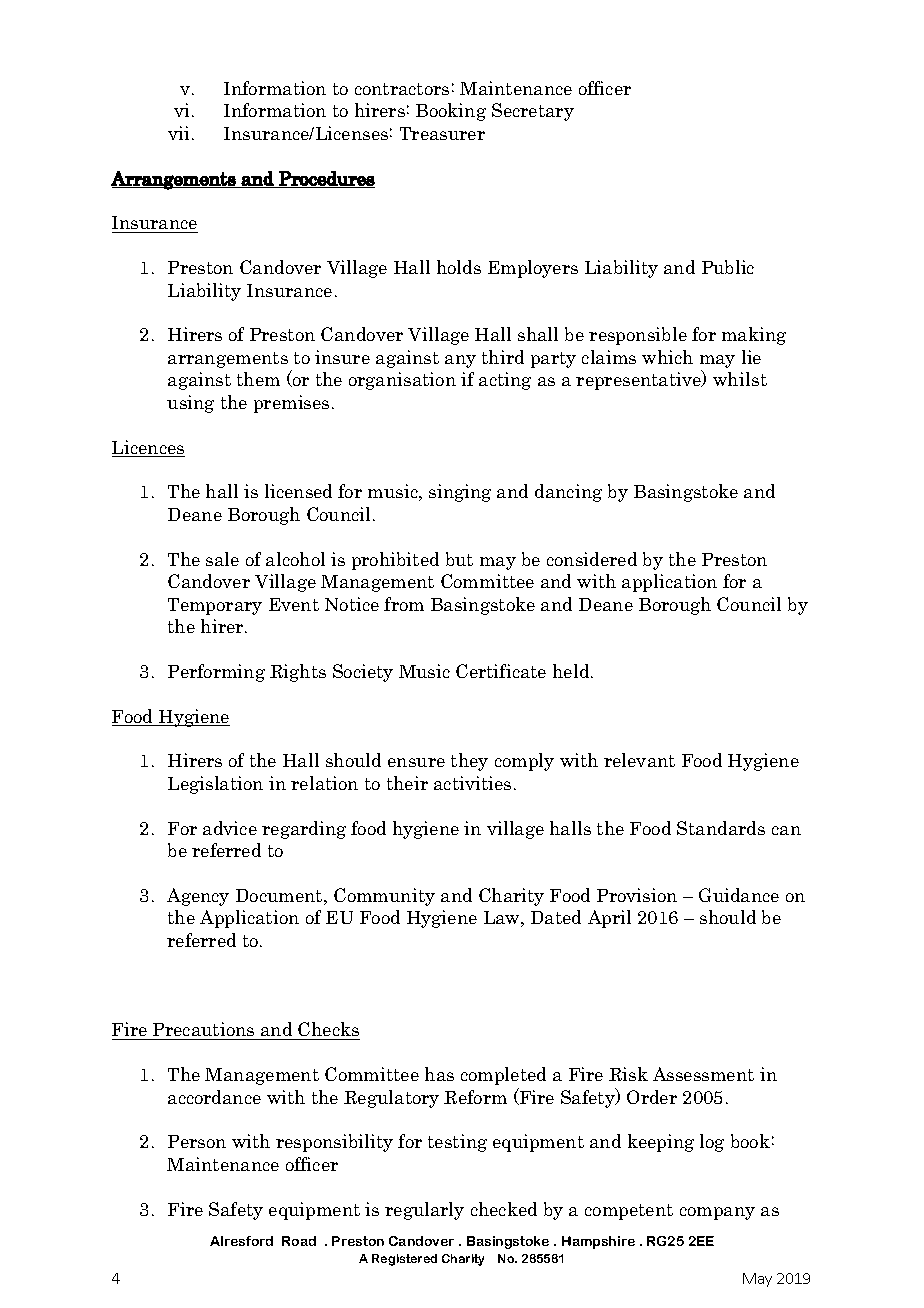 This screenshot has height=1308, width=924. I want to click on Secretary, so click(533, 112).
